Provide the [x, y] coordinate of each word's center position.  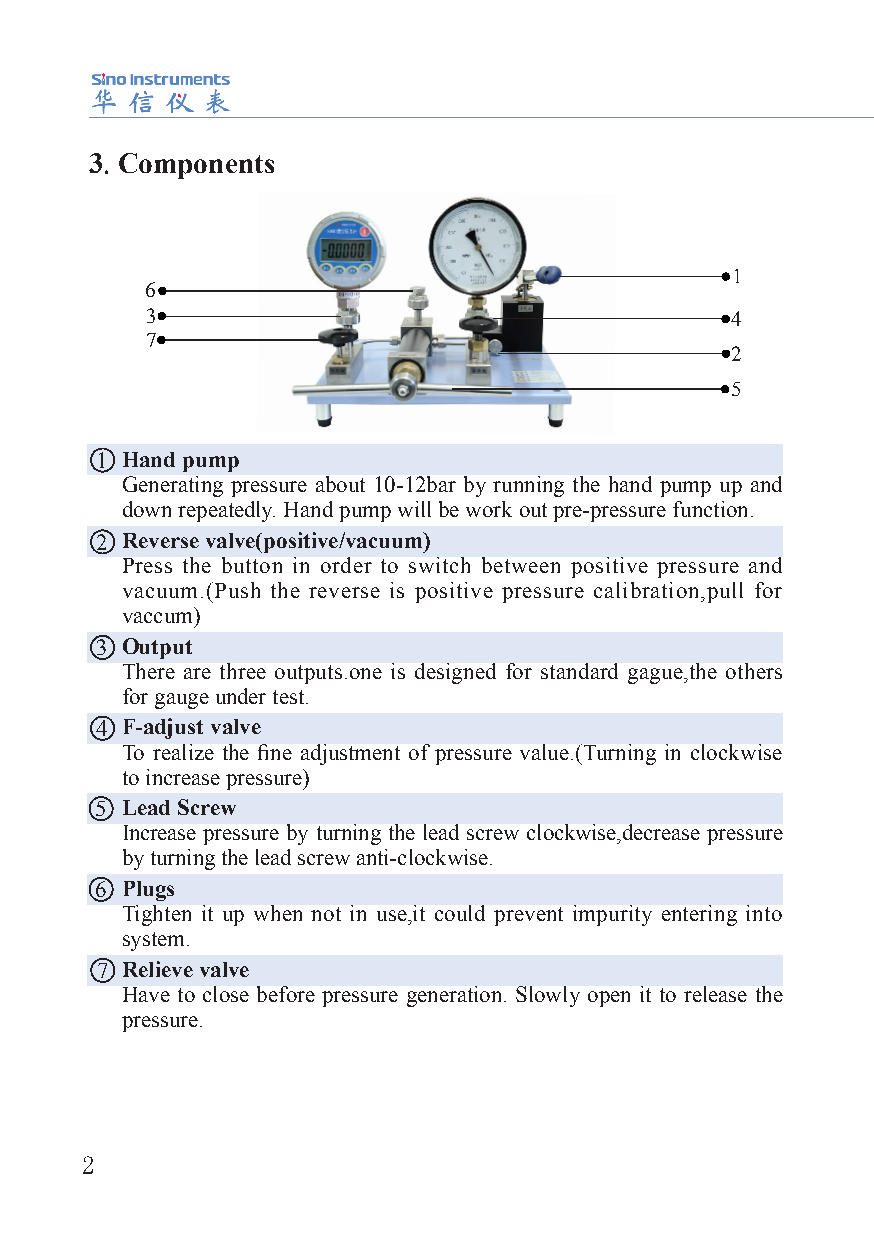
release [715, 994]
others [754, 671]
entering [699, 915]
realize [183, 752]
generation [456, 996]
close [226, 994]
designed [455, 673]
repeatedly [226, 511]
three [243, 671]
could [460, 913]
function [710, 509]
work [489, 509]
